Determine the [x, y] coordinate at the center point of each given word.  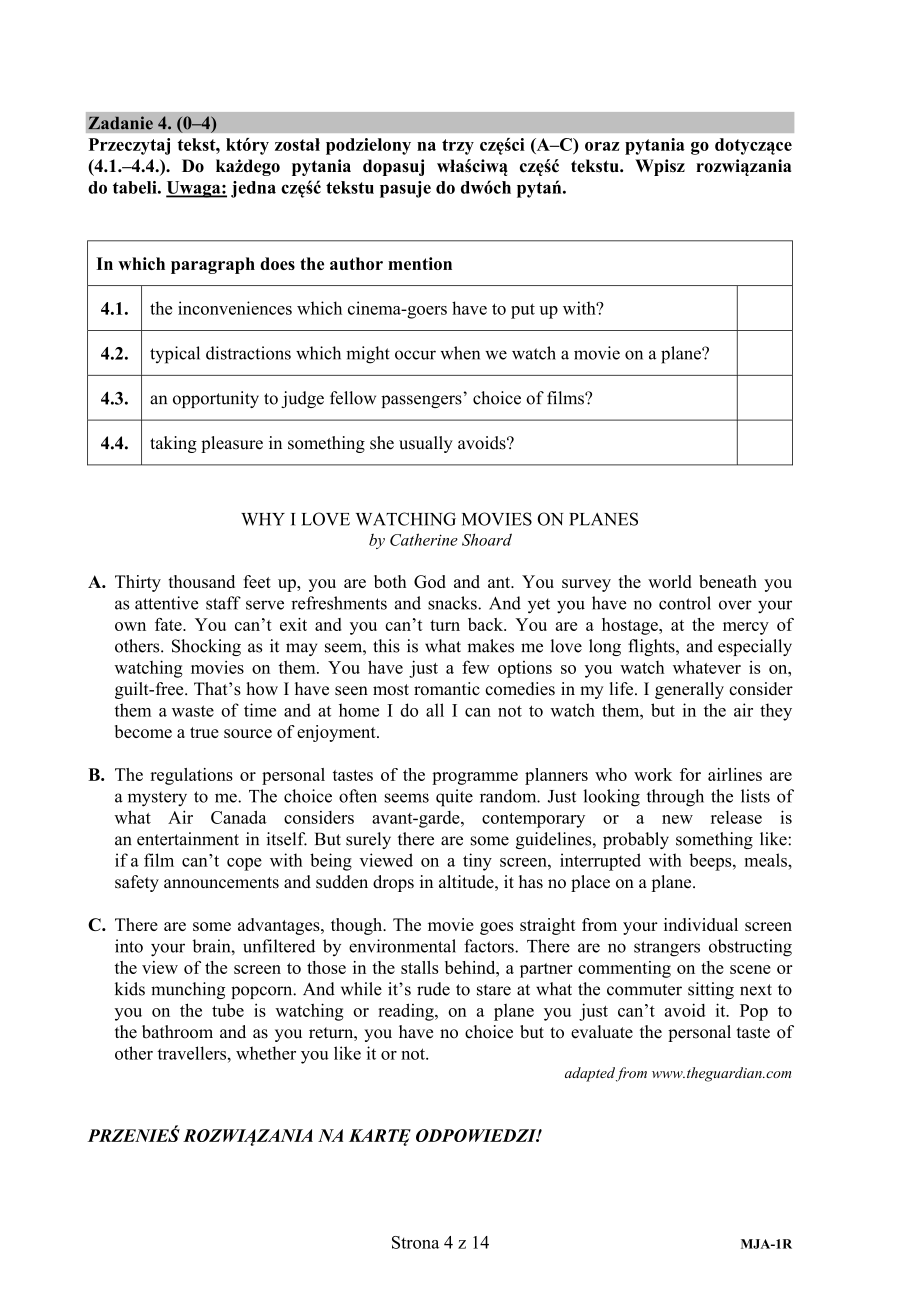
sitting [711, 990]
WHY [263, 519]
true [204, 732]
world [670, 581]
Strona [415, 1242]
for [690, 774]
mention [420, 263]
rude [433, 989]
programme [475, 778]
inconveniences [235, 308]
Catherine [424, 539]
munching [188, 990]
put [523, 311]
